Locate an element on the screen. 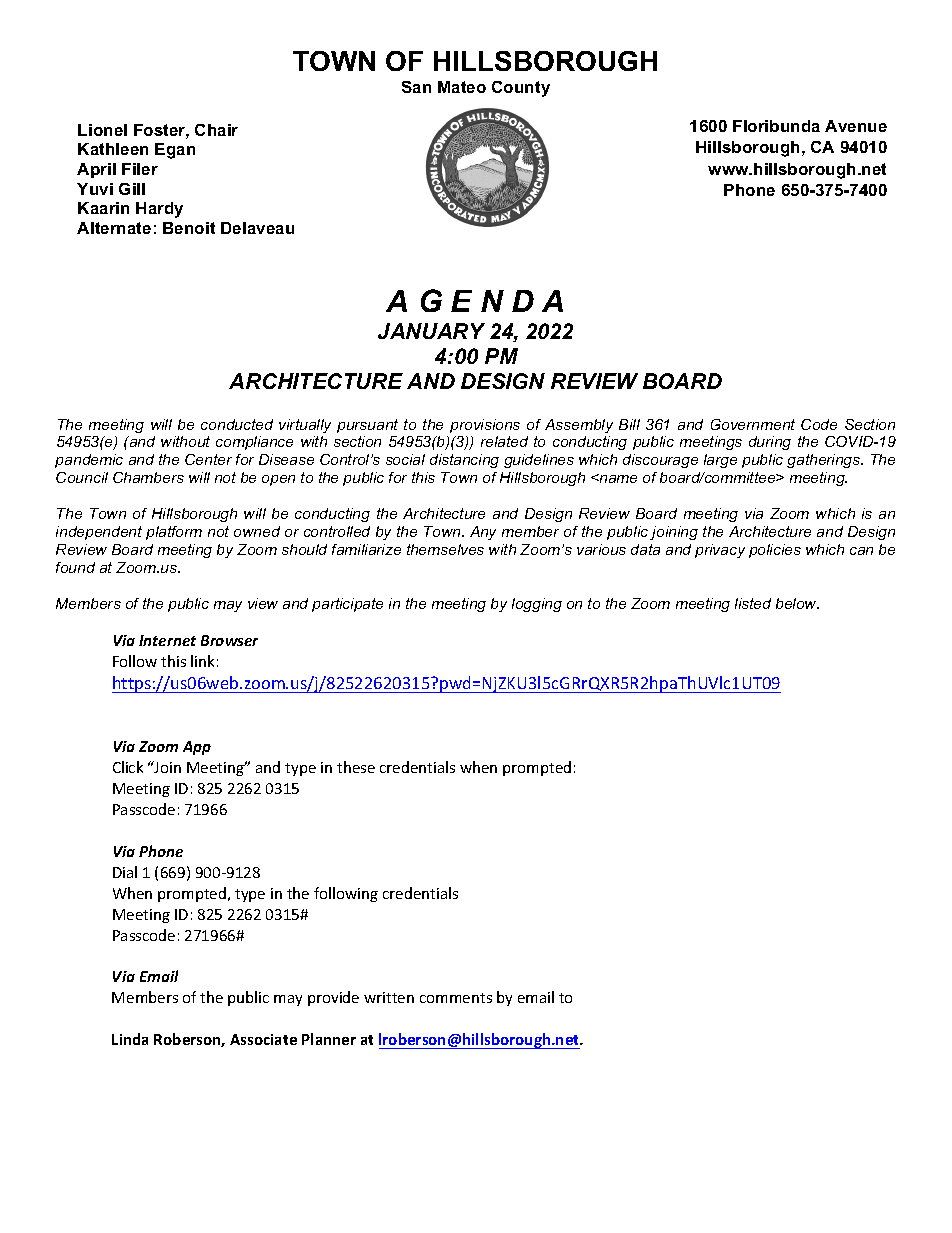  Chair is located at coordinates (216, 130).
